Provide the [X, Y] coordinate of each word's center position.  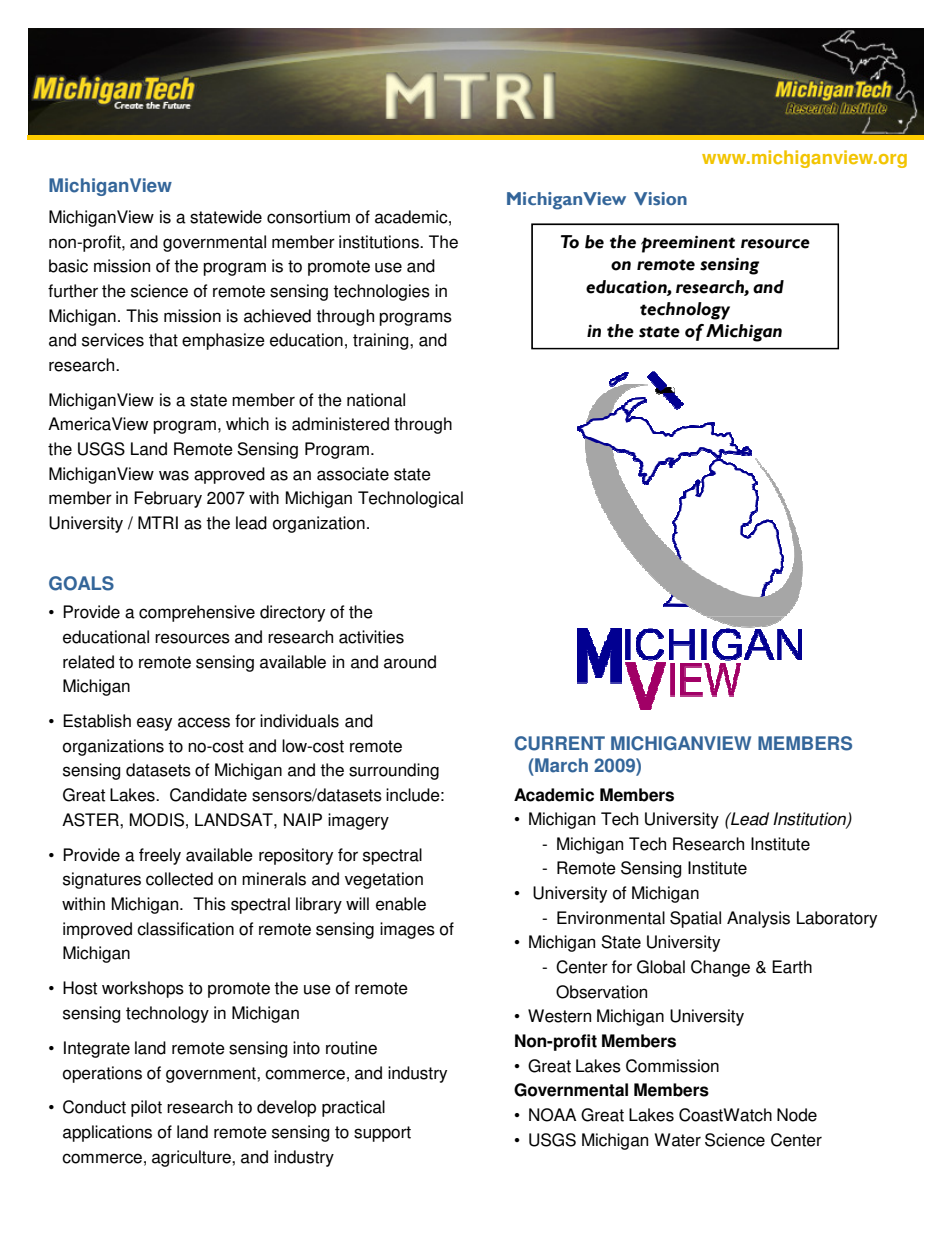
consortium [308, 217]
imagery [358, 821]
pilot [146, 1108]
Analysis [758, 919]
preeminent [688, 244]
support [382, 1134]
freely [160, 856]
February [168, 499]
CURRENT [560, 743]
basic [68, 266]
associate [353, 474]
